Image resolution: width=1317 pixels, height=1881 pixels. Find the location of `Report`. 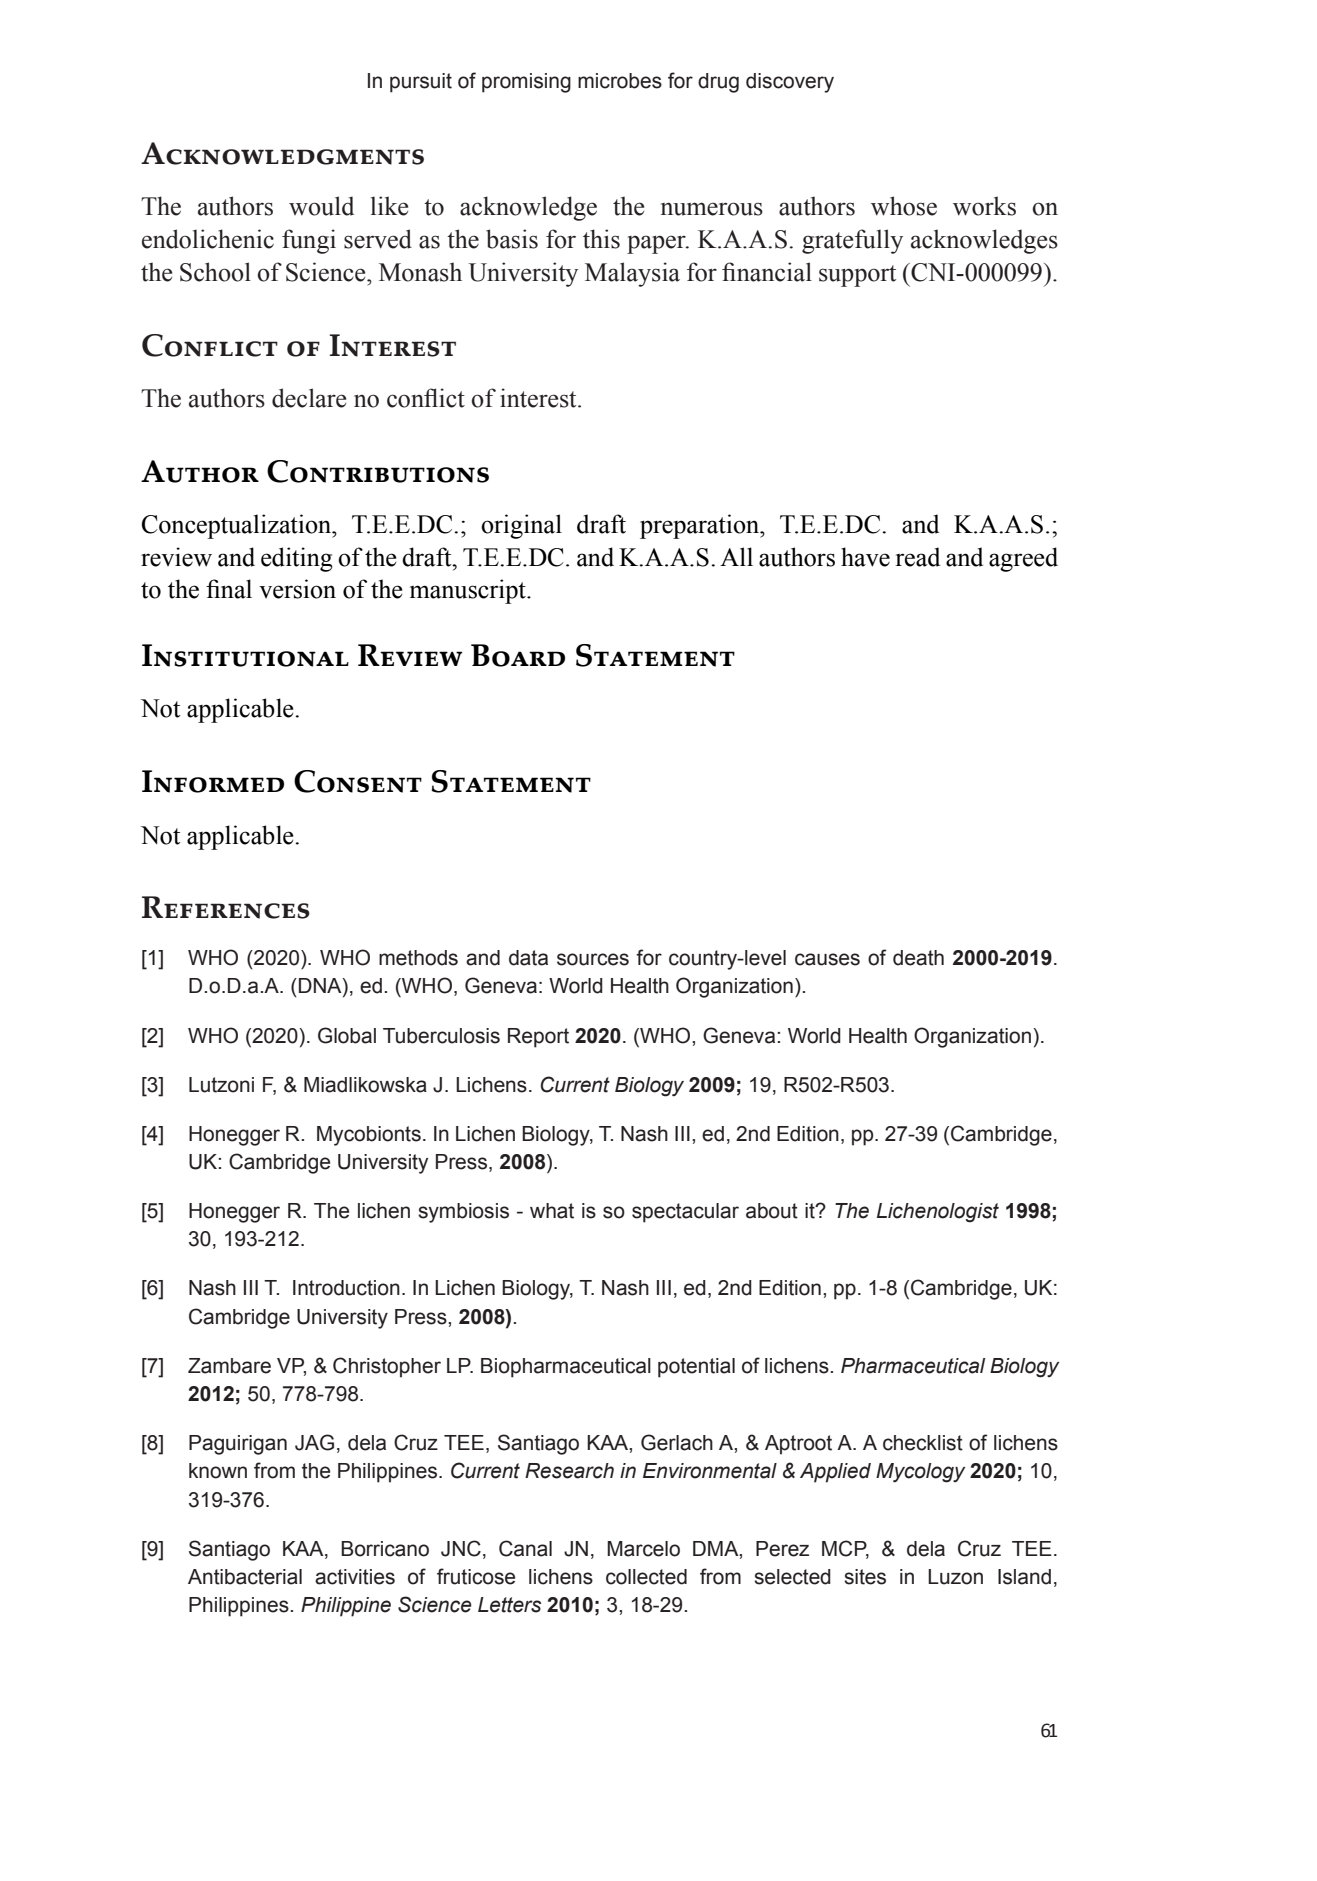

Report is located at coordinates (538, 1038).
